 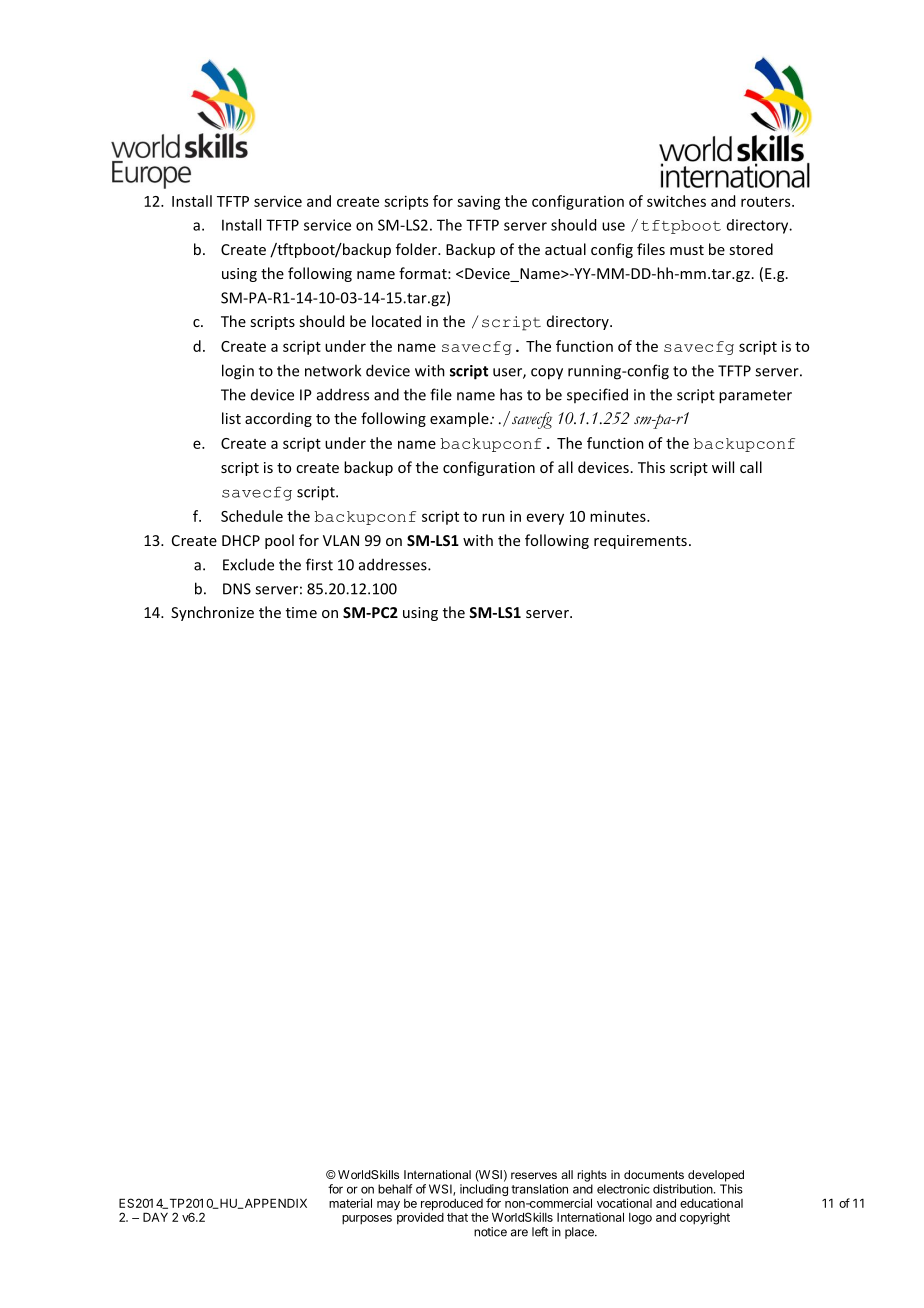 What do you see at coordinates (545, 519) in the document?
I see `every` at bounding box center [545, 519].
